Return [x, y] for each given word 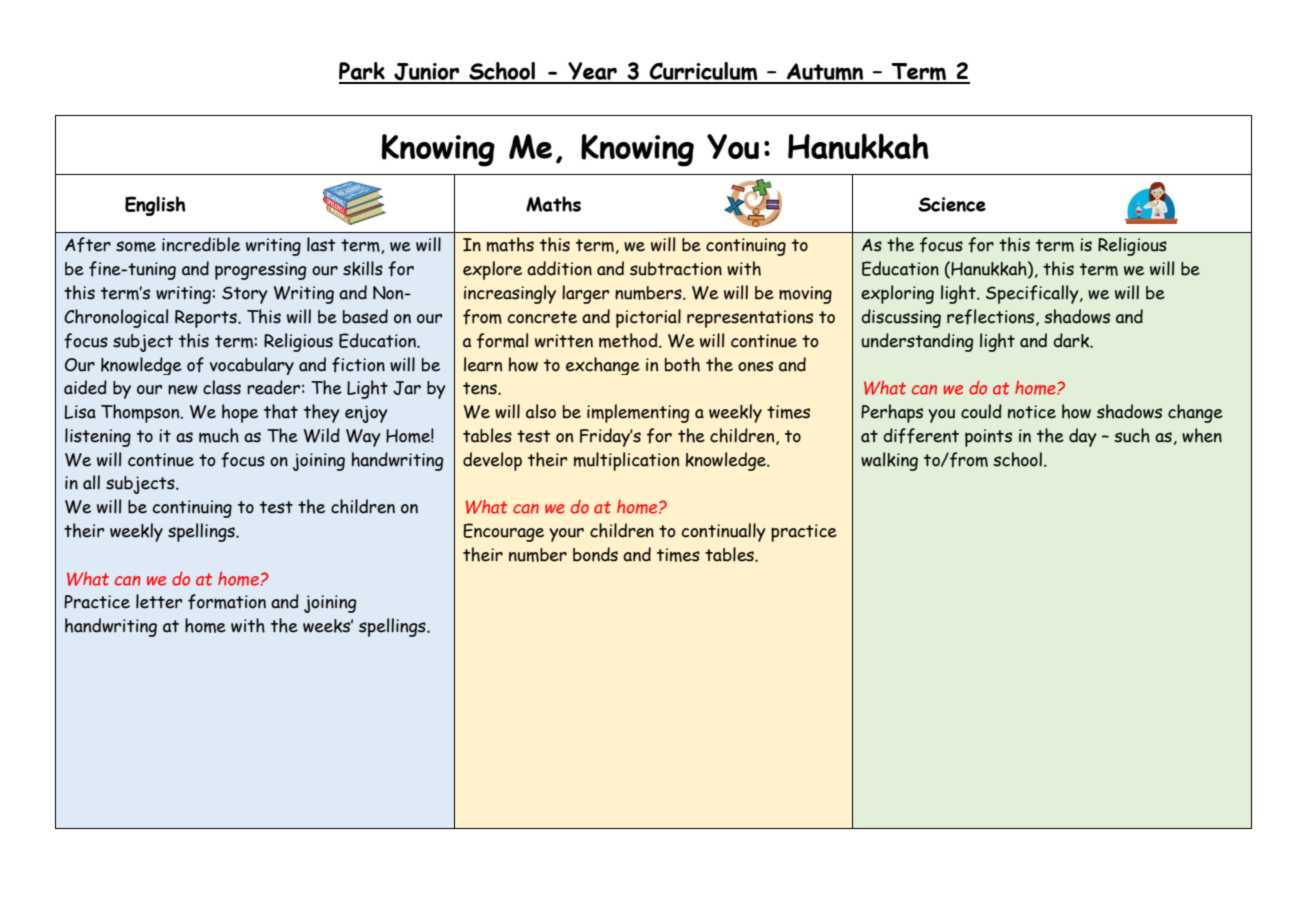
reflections [992, 317]
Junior [427, 73]
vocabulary [252, 366]
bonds [595, 554]
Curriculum [703, 72]
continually [723, 532]
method [629, 340]
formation [227, 602]
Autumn [825, 73]
